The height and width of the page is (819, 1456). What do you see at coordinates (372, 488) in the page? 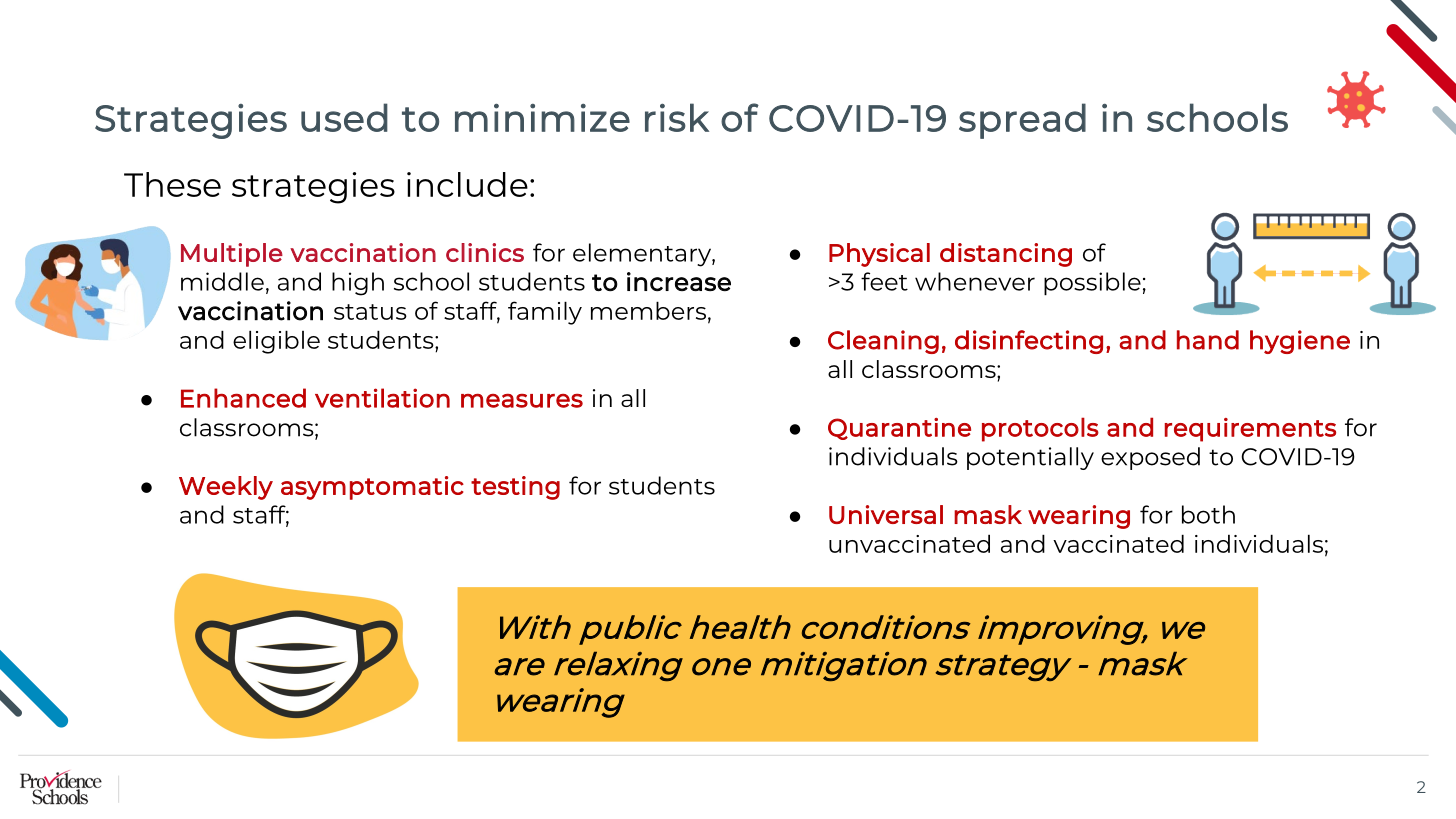
I see `asymptomatic` at bounding box center [372, 488].
